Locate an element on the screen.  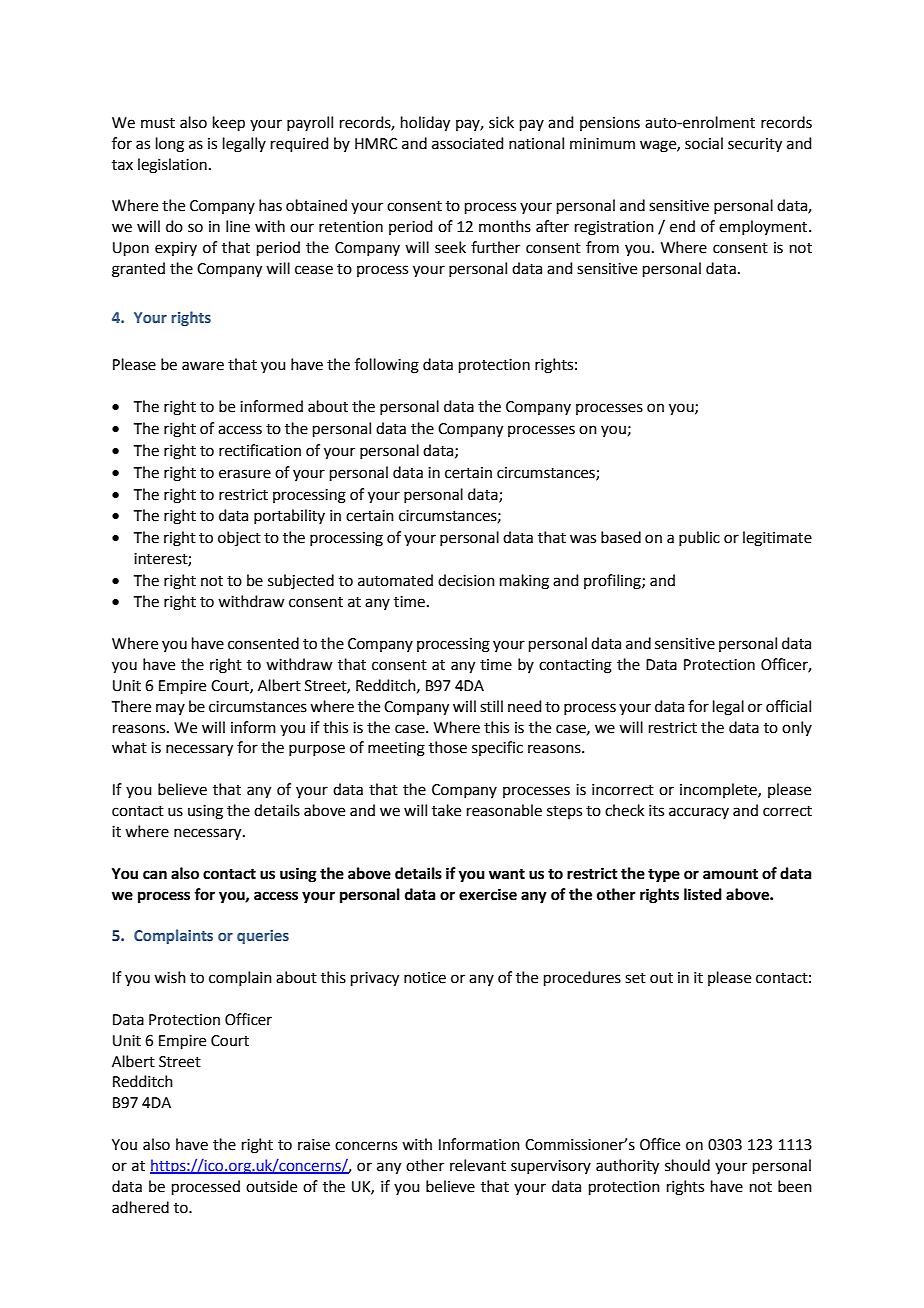
social is located at coordinates (704, 143).
